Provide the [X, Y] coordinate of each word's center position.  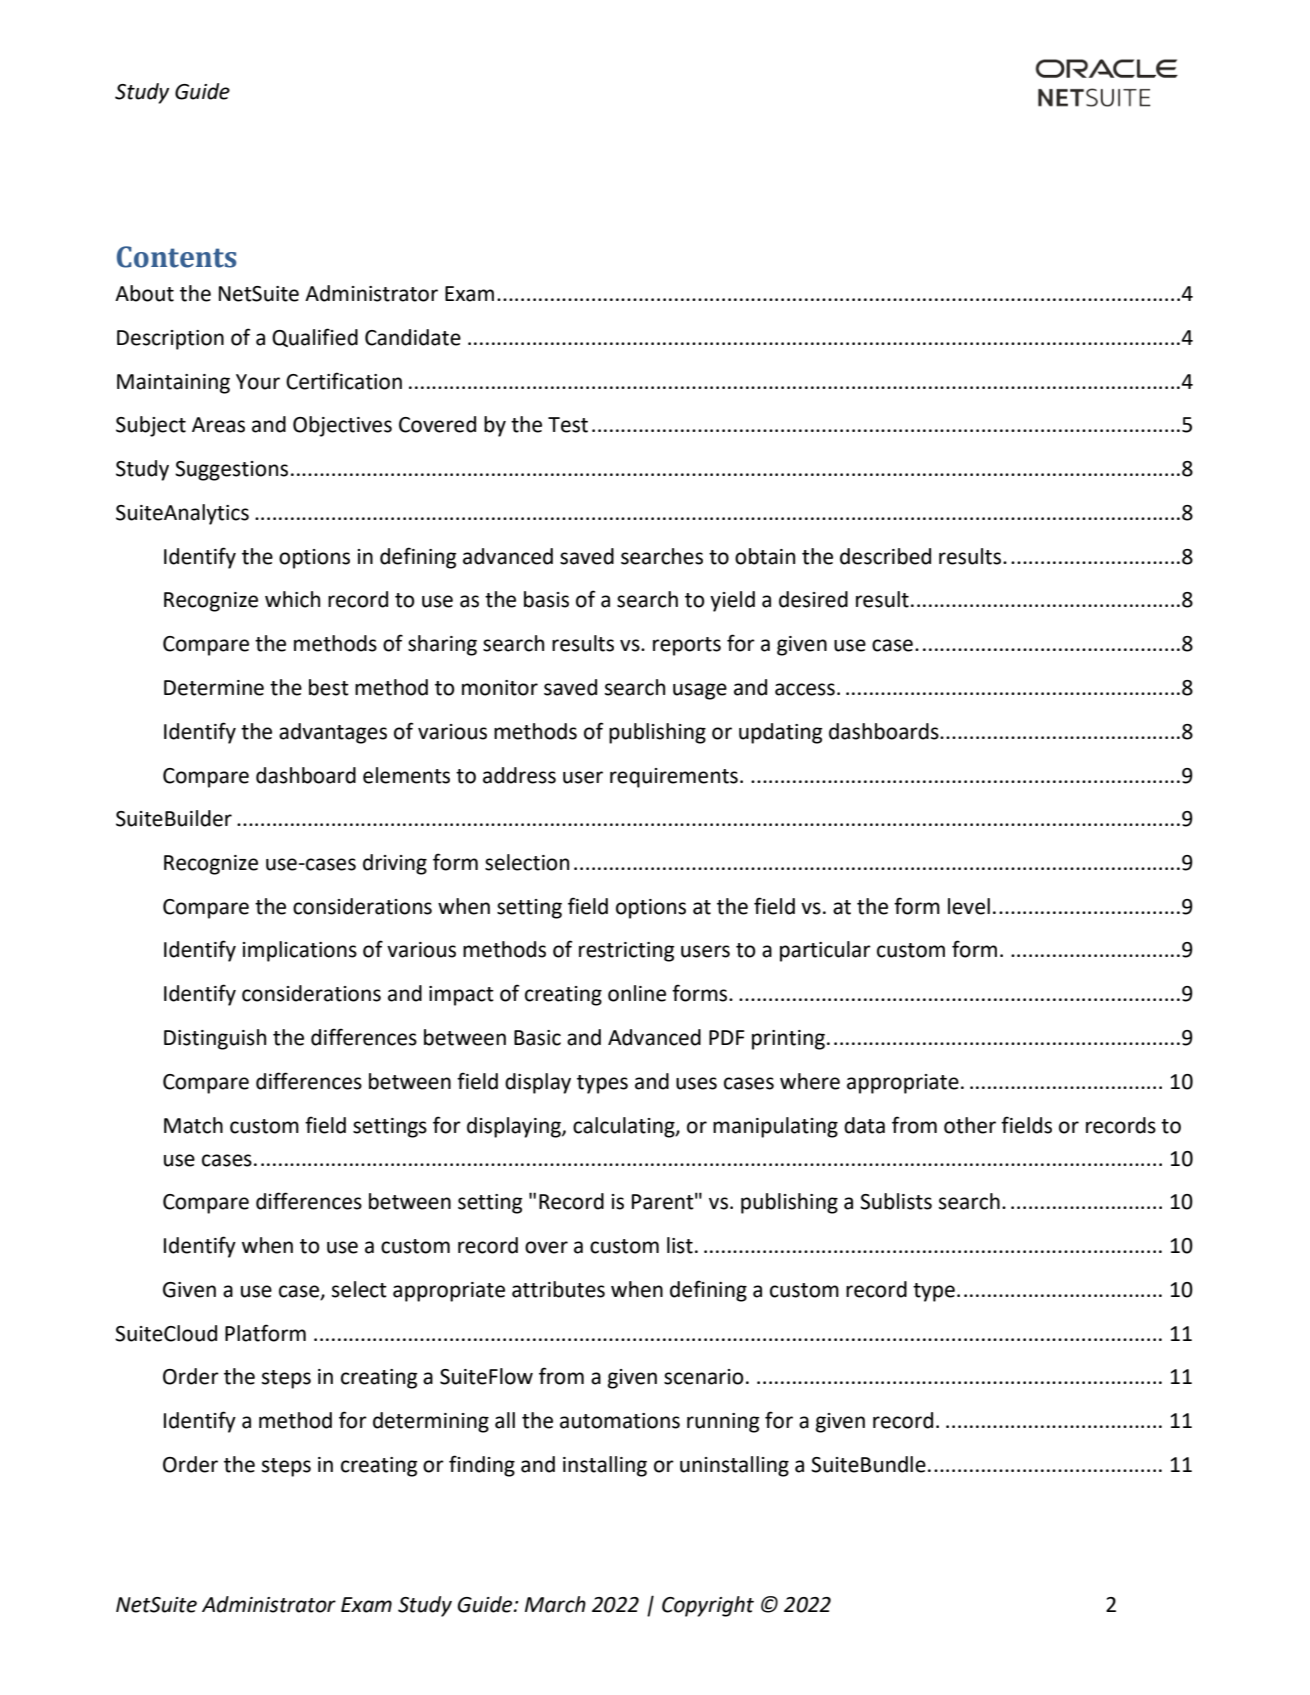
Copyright [708, 1606]
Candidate [413, 337]
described [885, 556]
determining [431, 1422]
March [555, 1604]
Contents [177, 257]
